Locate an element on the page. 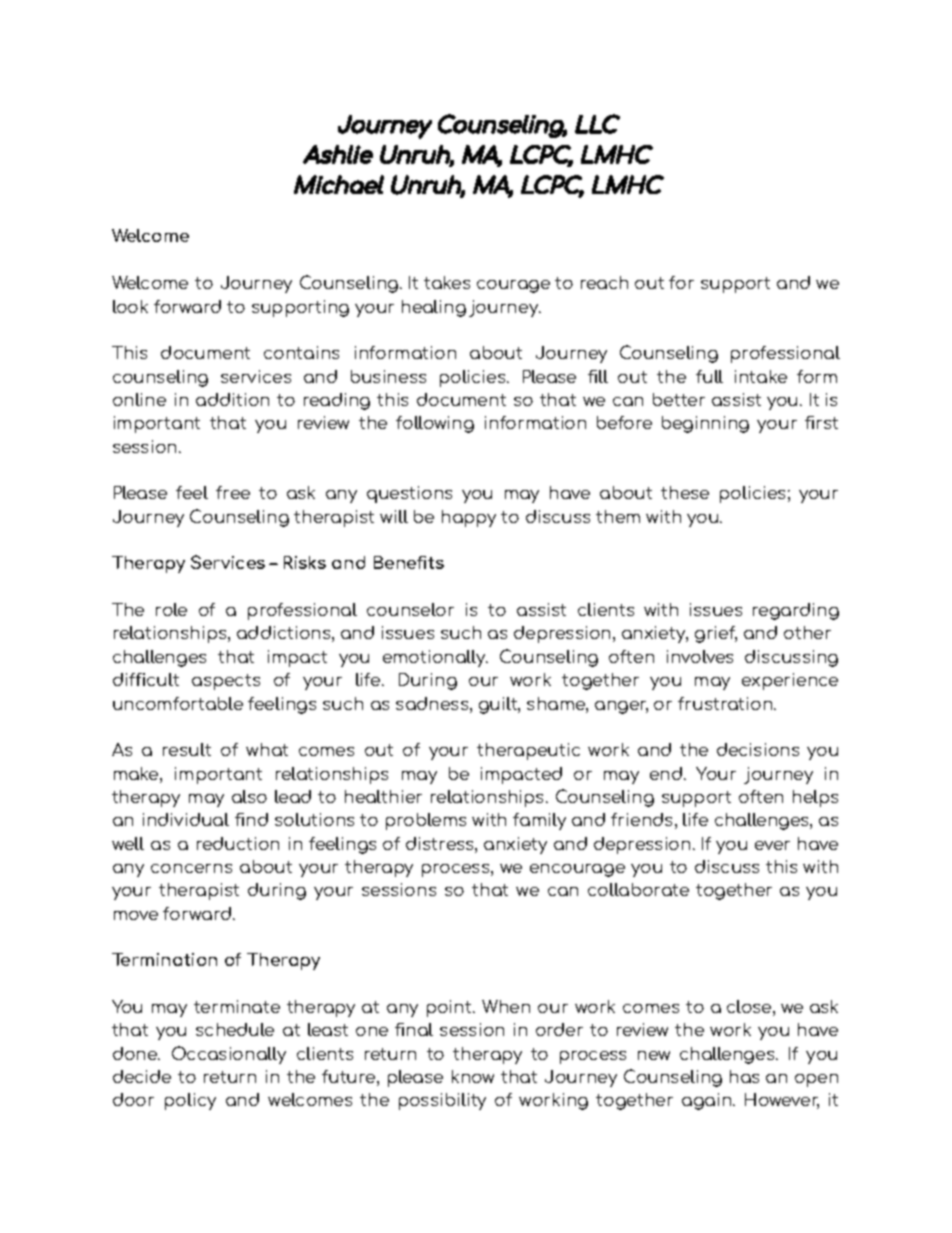  know is located at coordinates (473, 1076).
